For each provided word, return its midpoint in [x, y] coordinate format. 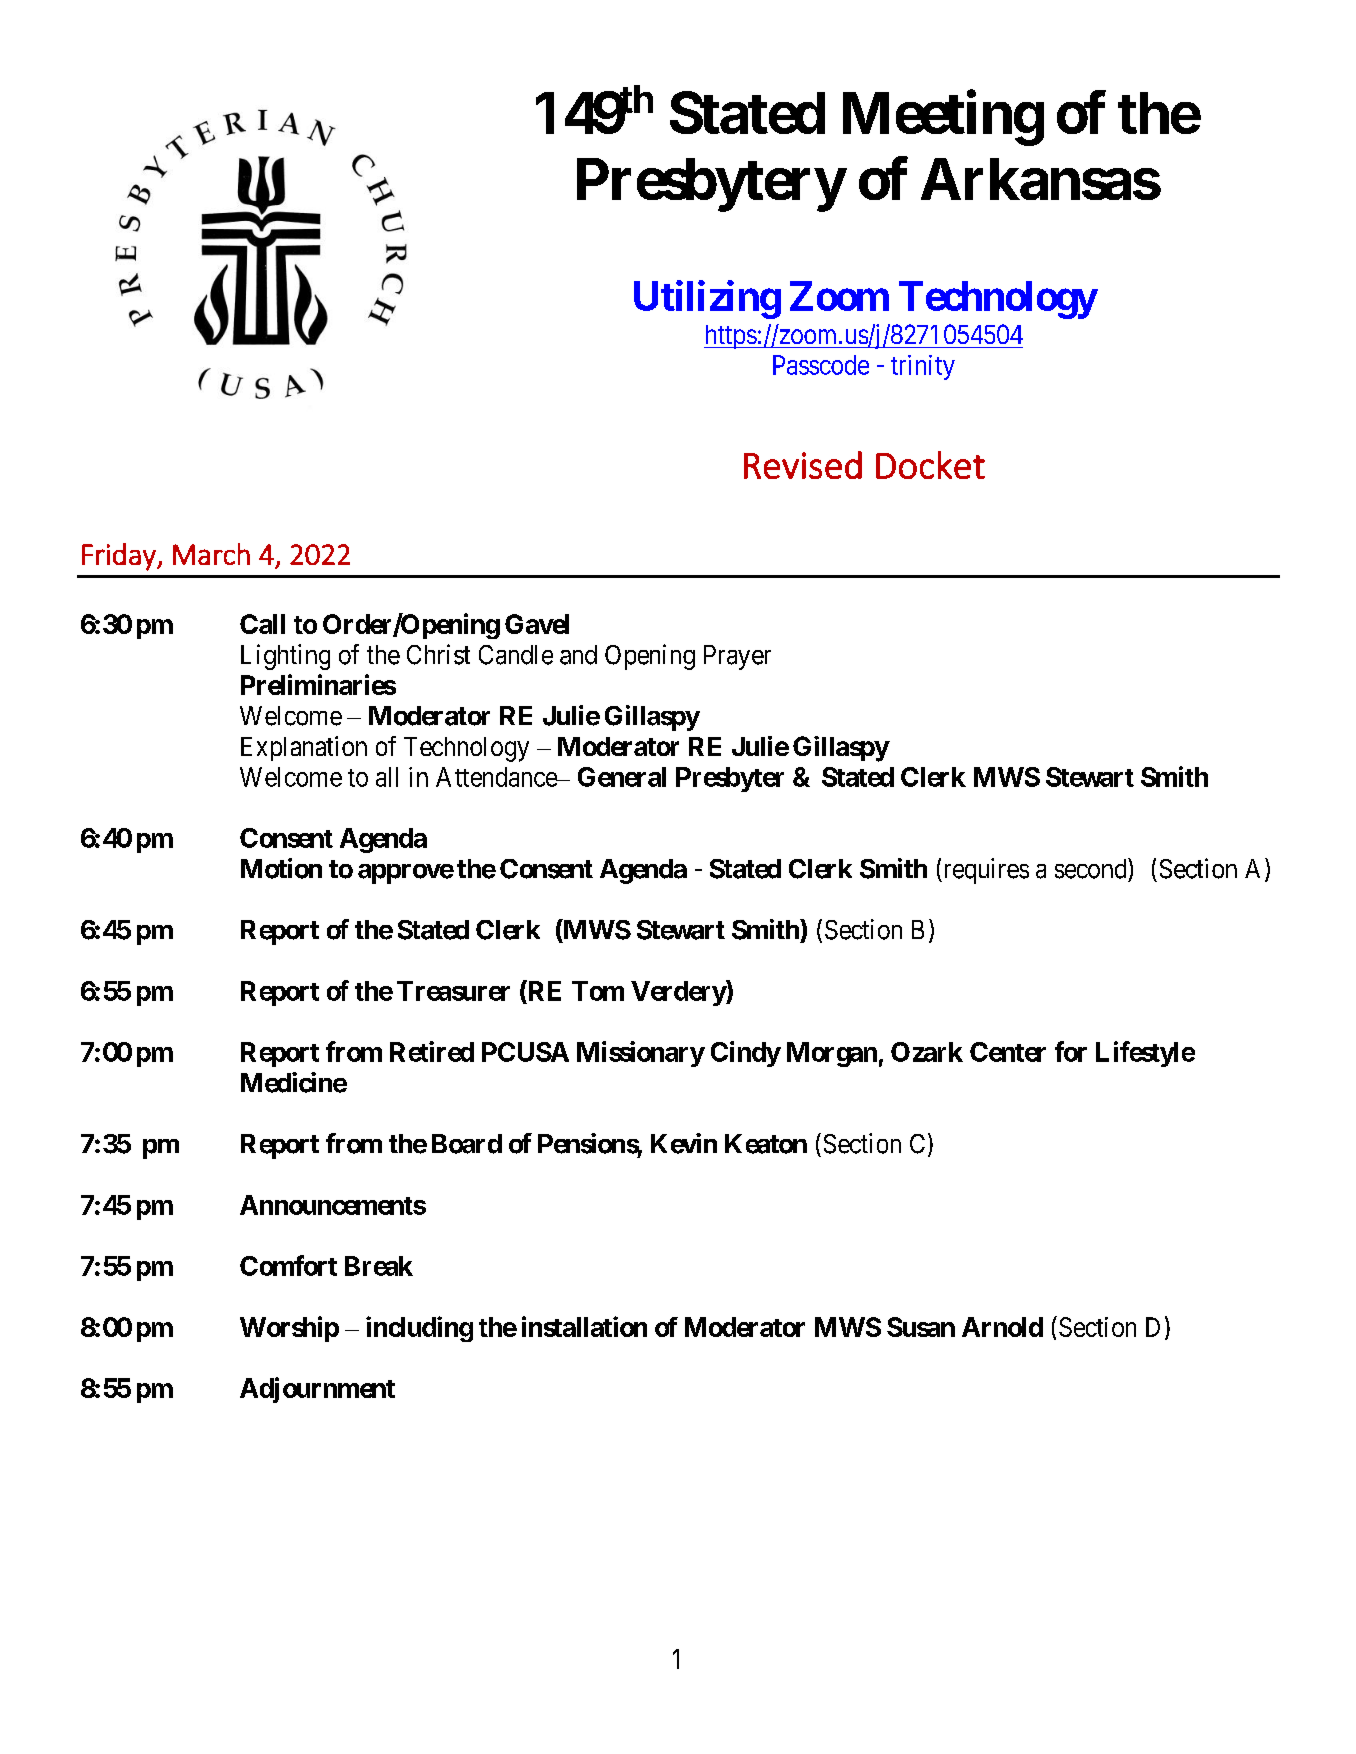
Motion [281, 868]
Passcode [821, 365]
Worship [289, 1329]
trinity [923, 367]
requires [985, 871]
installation [584, 1326]
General [622, 777]
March [211, 554]
